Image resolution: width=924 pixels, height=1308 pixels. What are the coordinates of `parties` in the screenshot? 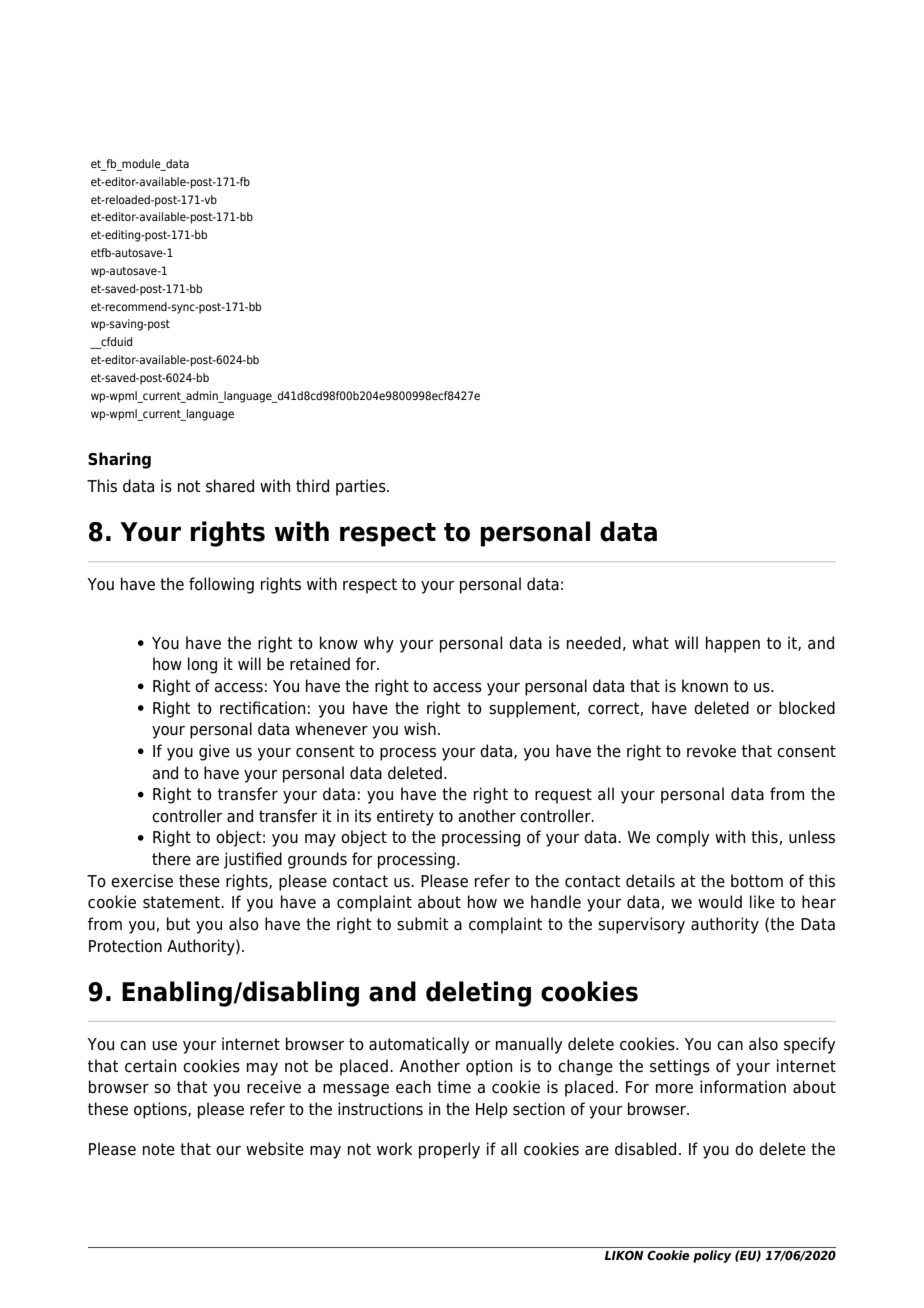 It's located at (362, 487).
